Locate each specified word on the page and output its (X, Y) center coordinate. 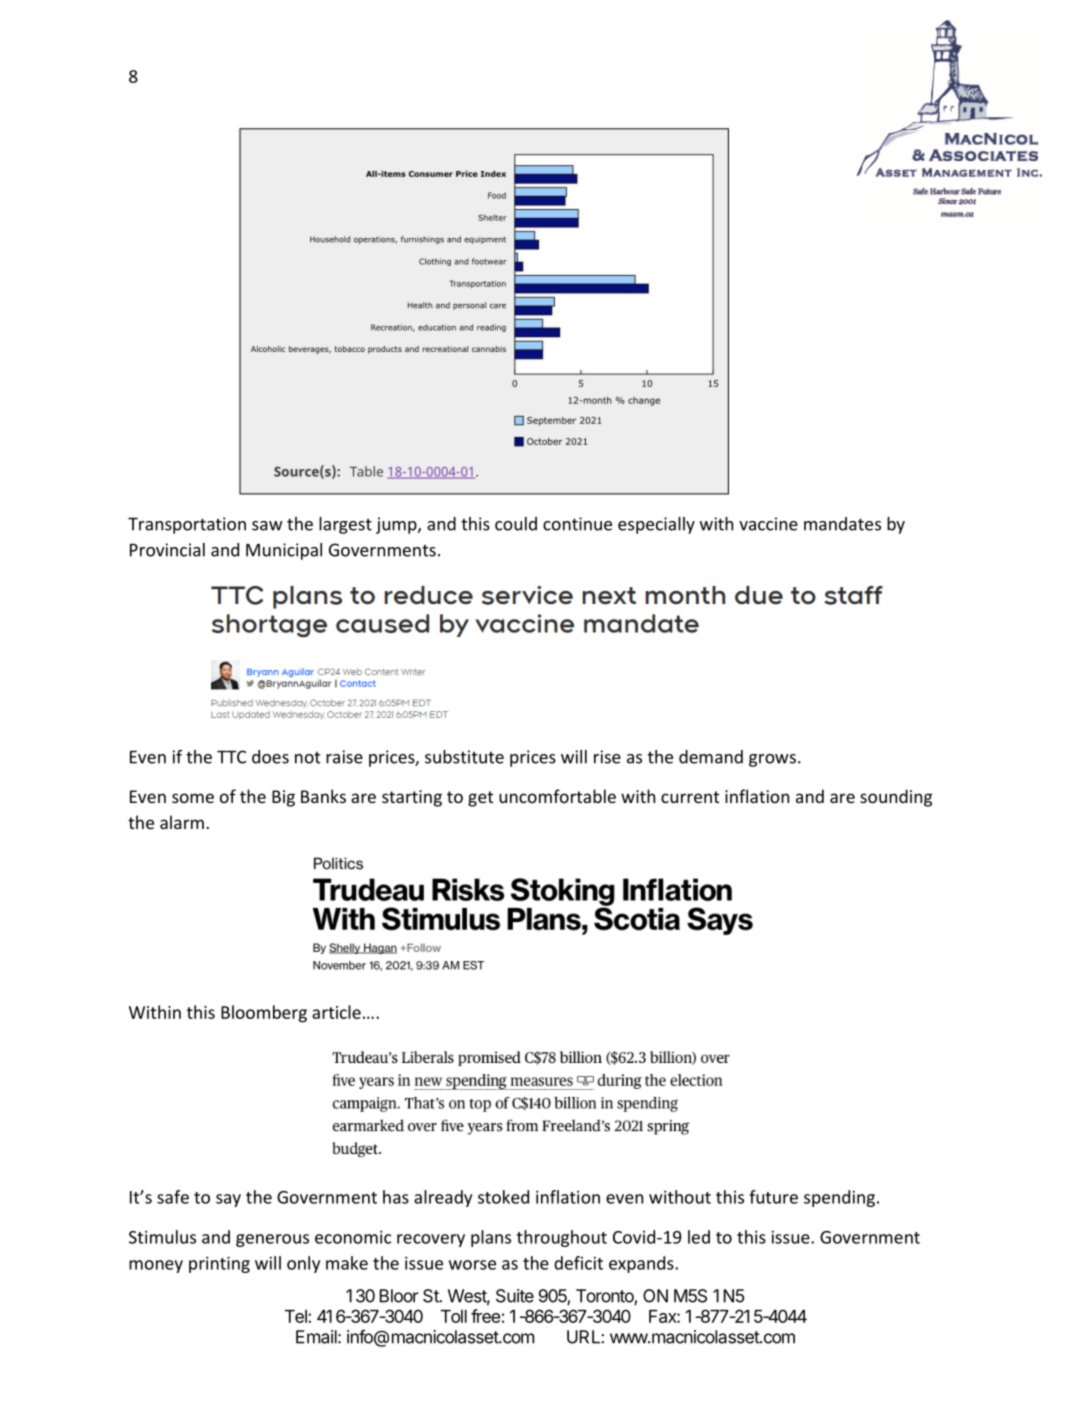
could (516, 524)
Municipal (284, 551)
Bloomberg (264, 1014)
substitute (464, 757)
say (228, 1200)
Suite (515, 1296)
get (480, 799)
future (773, 1197)
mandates (842, 524)
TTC (231, 757)
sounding (896, 798)
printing (219, 1264)
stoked (503, 1197)
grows (772, 760)
